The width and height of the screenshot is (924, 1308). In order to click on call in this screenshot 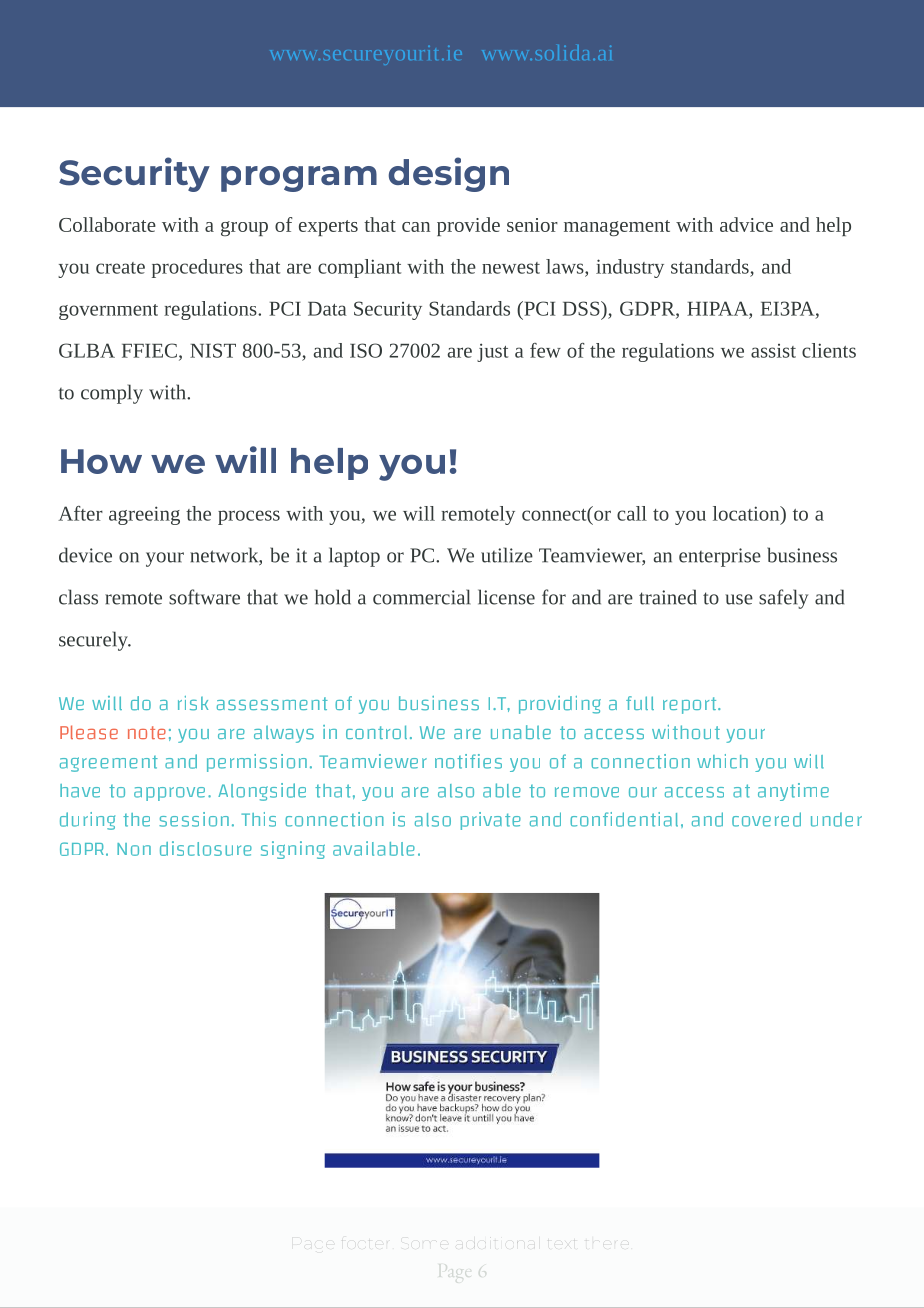, I will do `click(632, 513)`.
